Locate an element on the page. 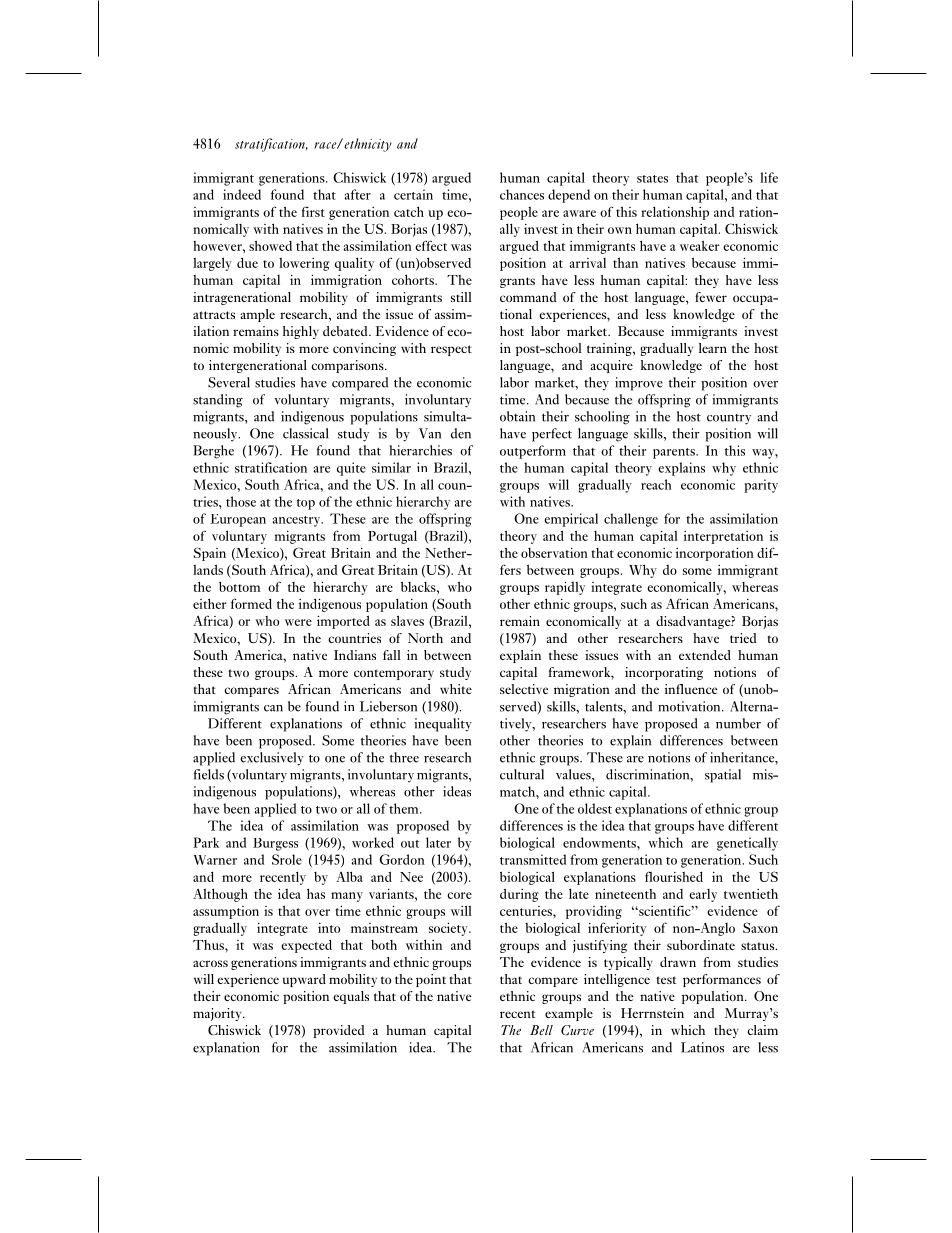 Image resolution: width=952 pixels, height=1233 pixels. indeed is located at coordinates (242, 194).
